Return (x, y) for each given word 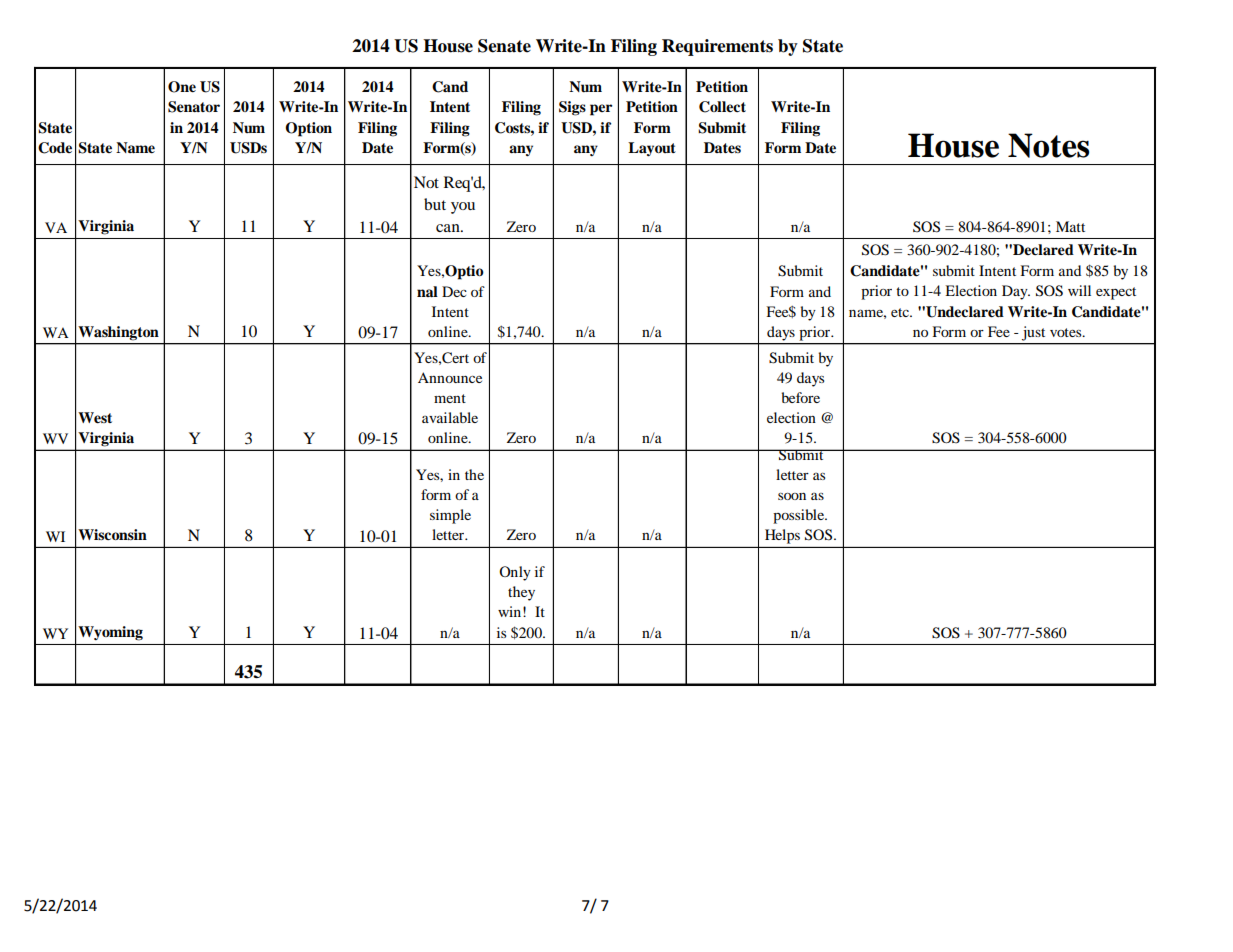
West (95, 418)
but (435, 204)
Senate (504, 46)
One (182, 87)
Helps (782, 536)
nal (427, 291)
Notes (1048, 145)
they (521, 593)
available (450, 417)
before (800, 397)
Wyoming (110, 633)
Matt (1070, 226)
